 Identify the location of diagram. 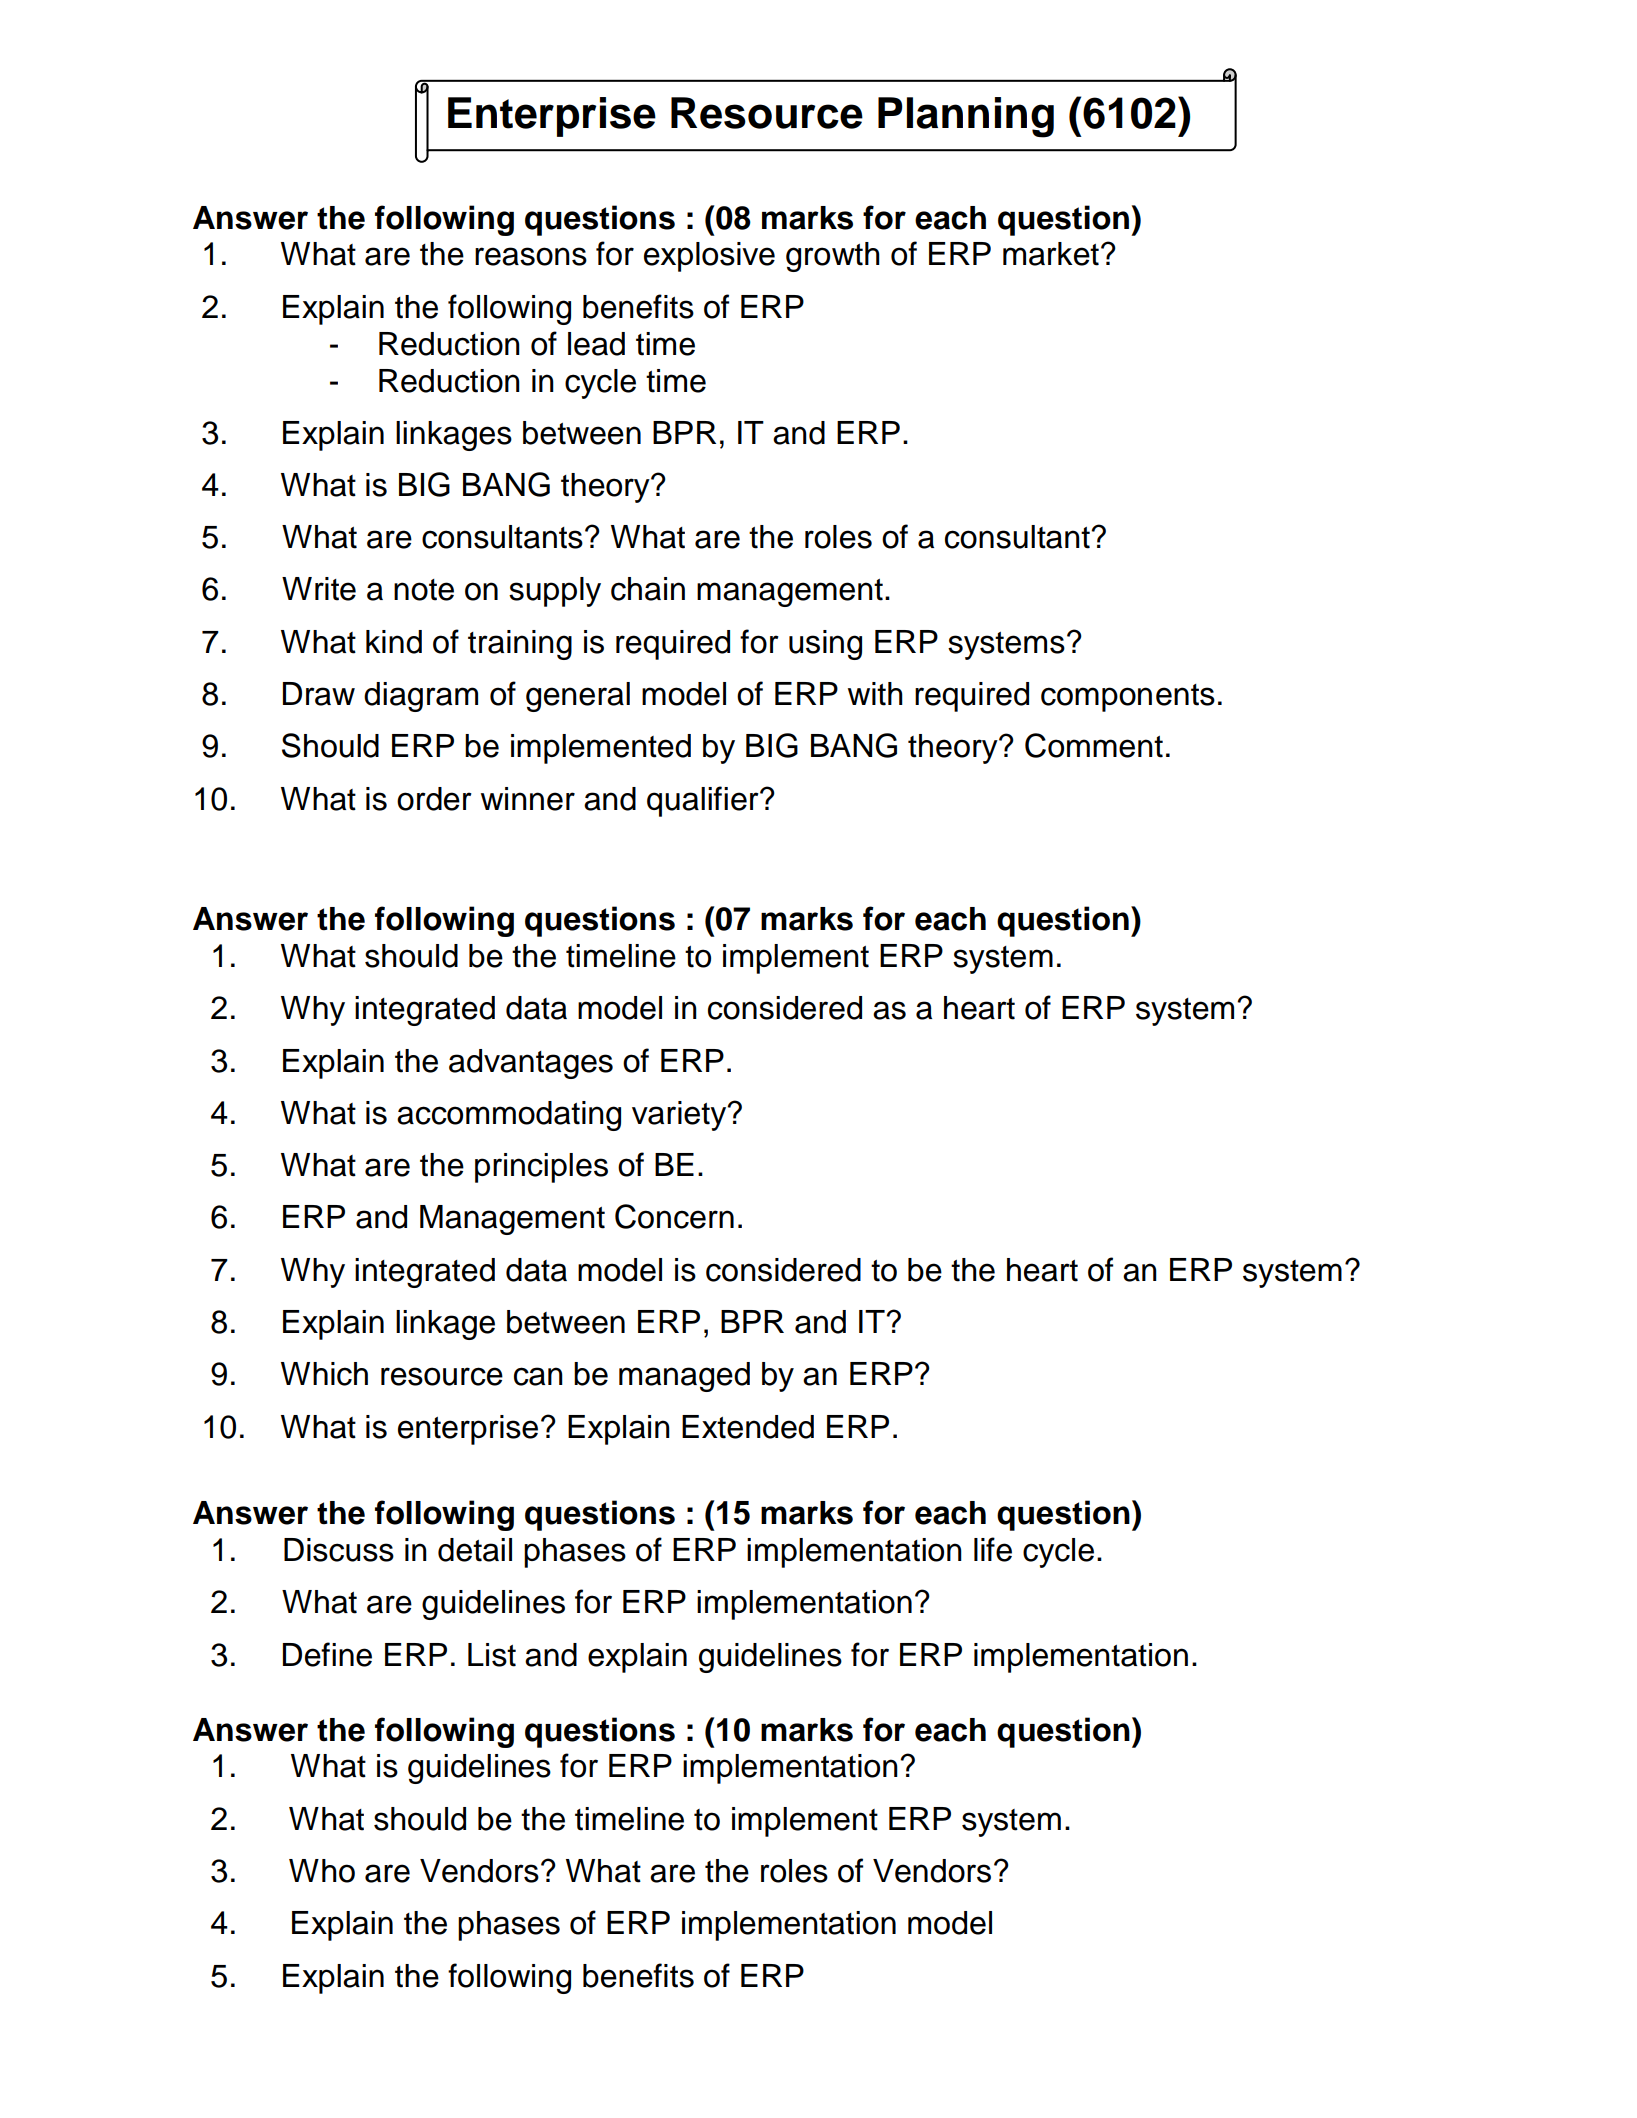
(421, 697).
